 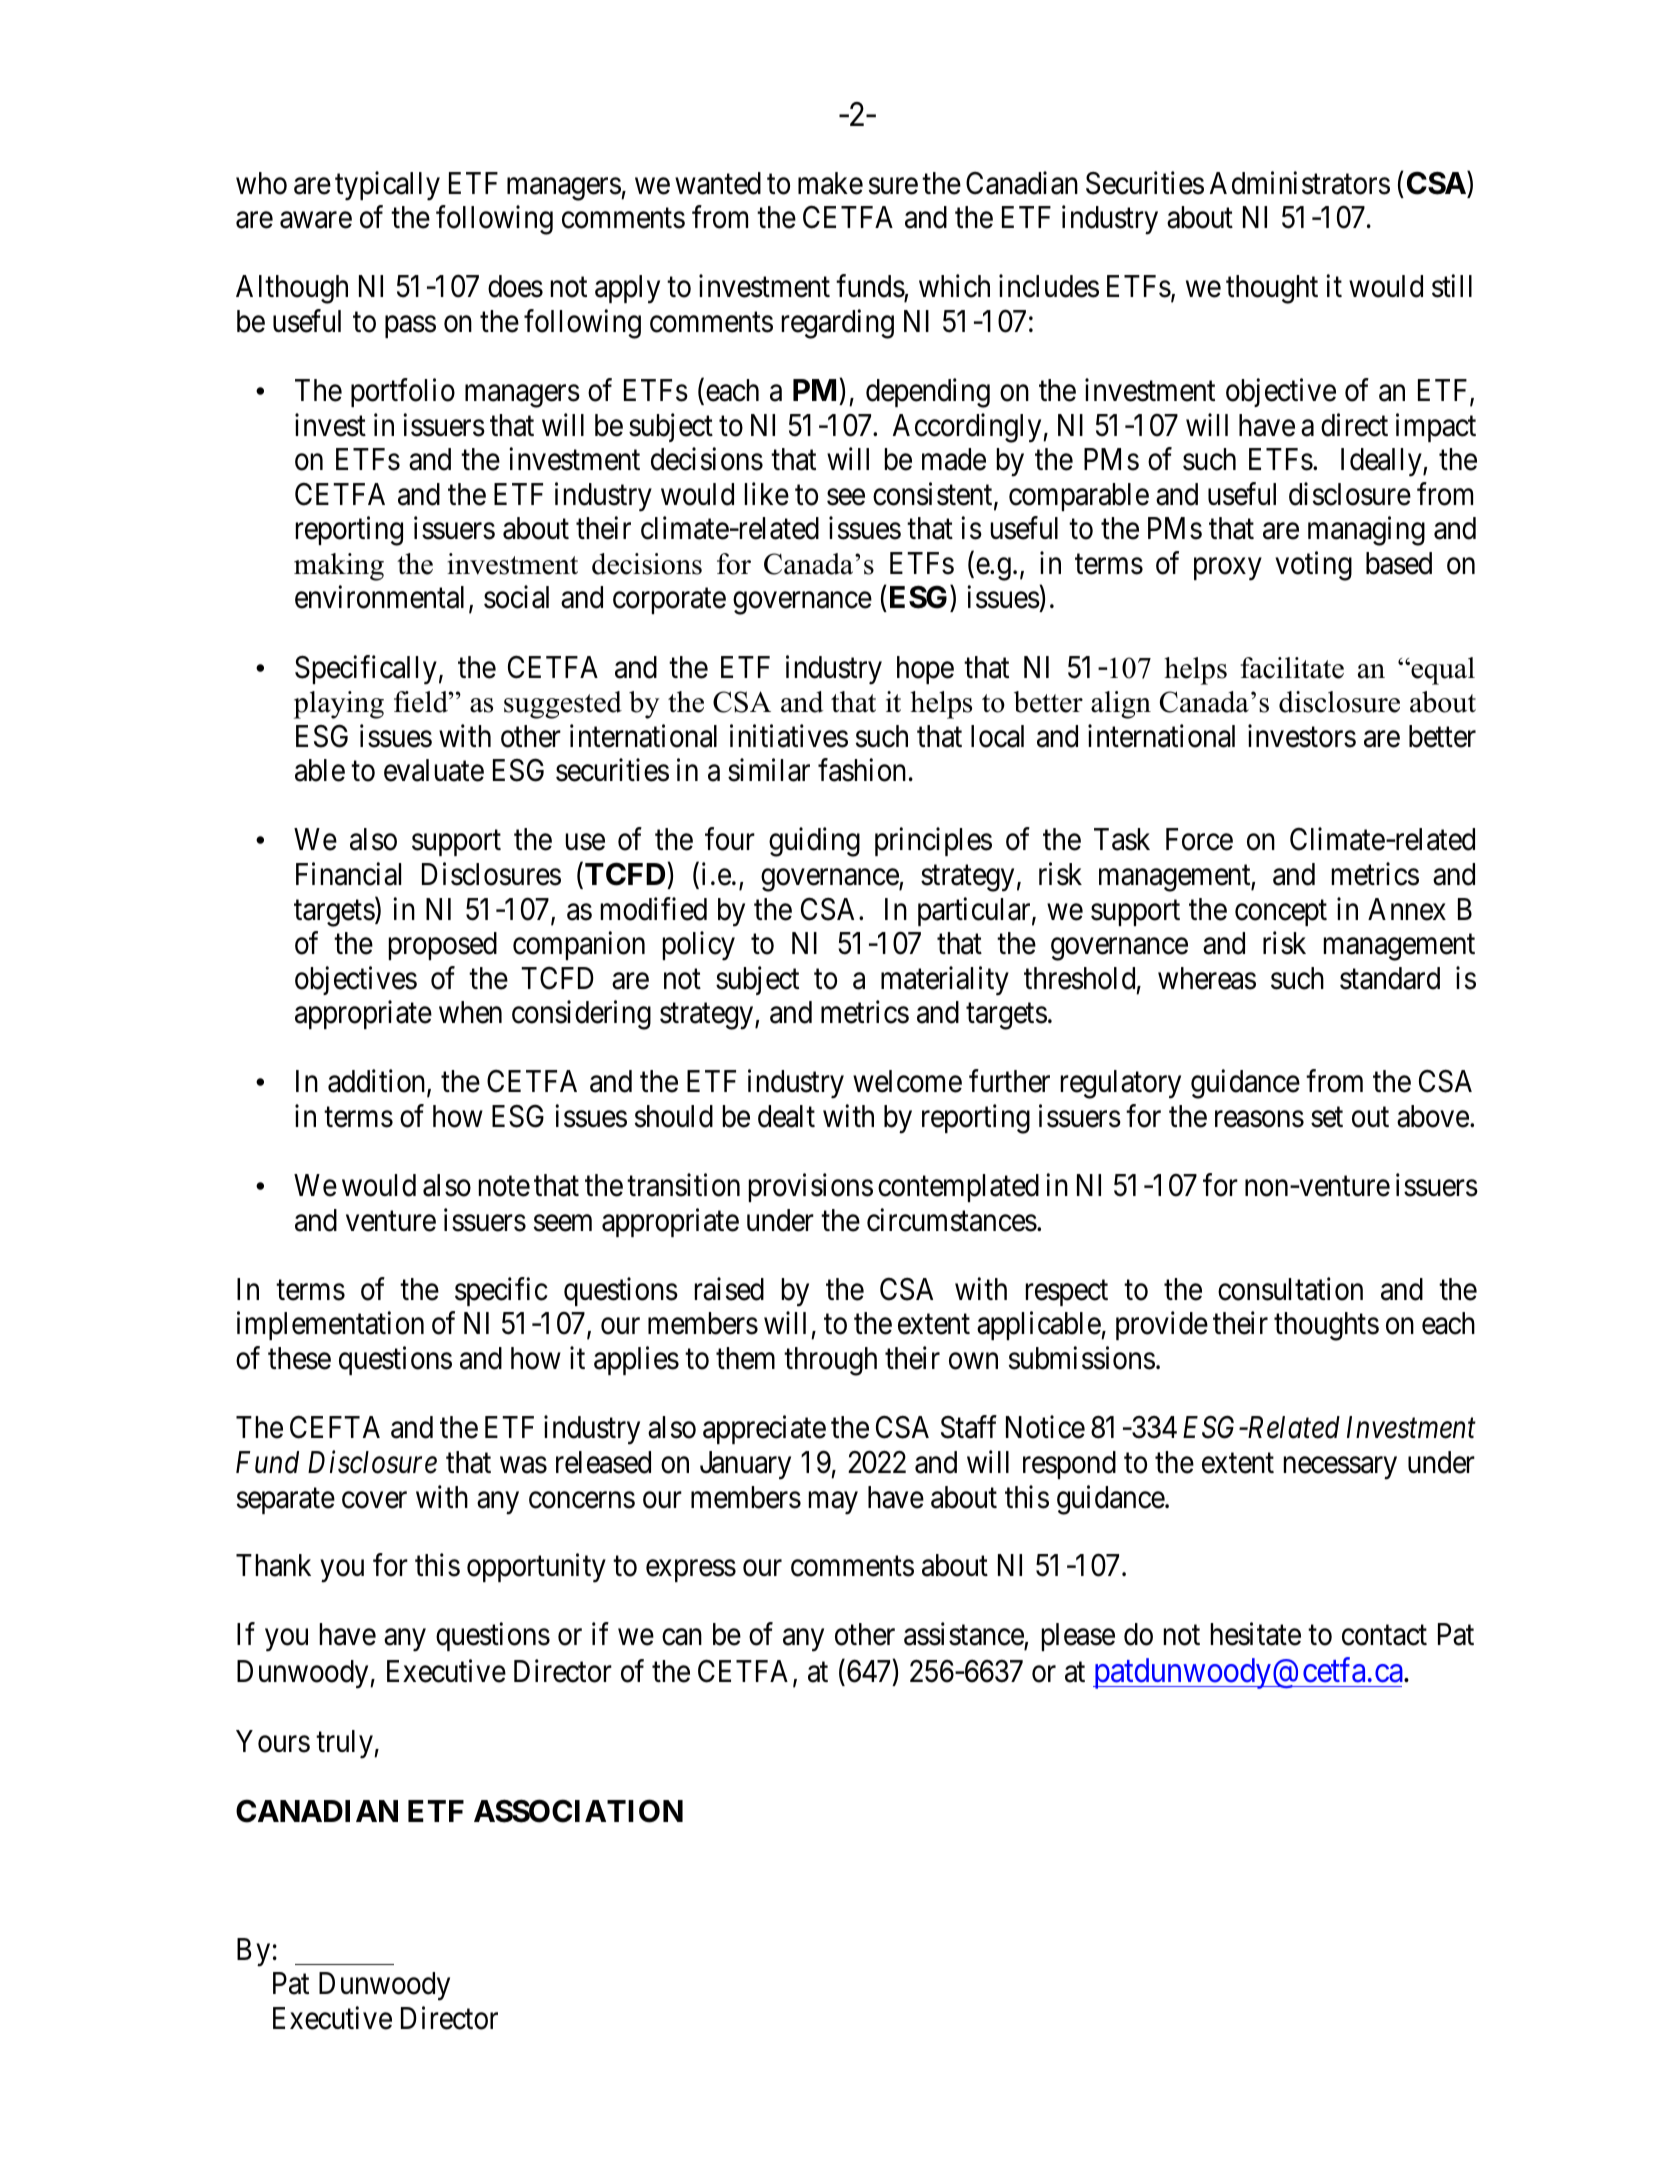 What do you see at coordinates (1452, 286) in the image?
I see `still` at bounding box center [1452, 286].
